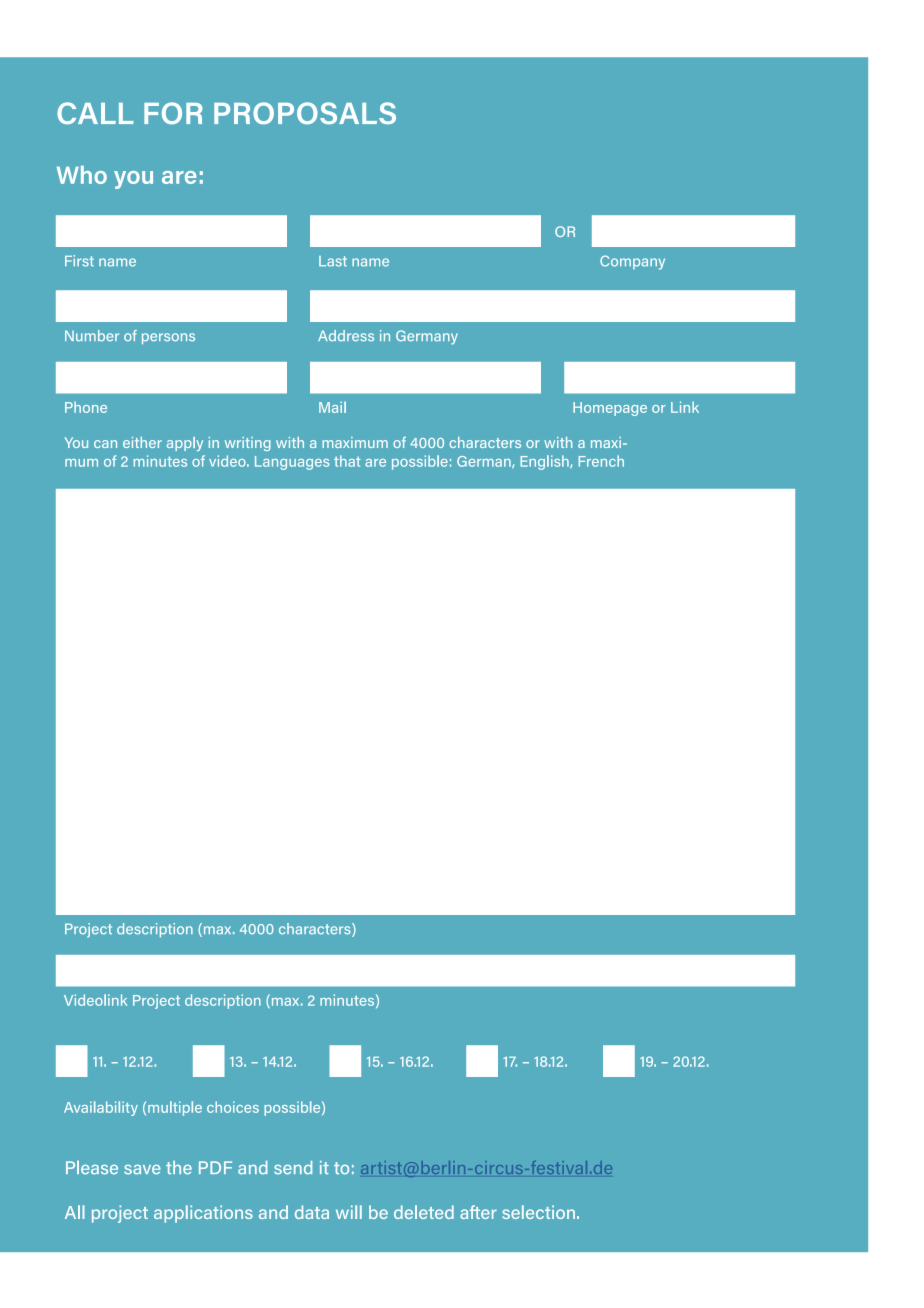 The width and height of the screenshot is (924, 1308). What do you see at coordinates (142, 1170) in the screenshot?
I see `save` at bounding box center [142, 1170].
